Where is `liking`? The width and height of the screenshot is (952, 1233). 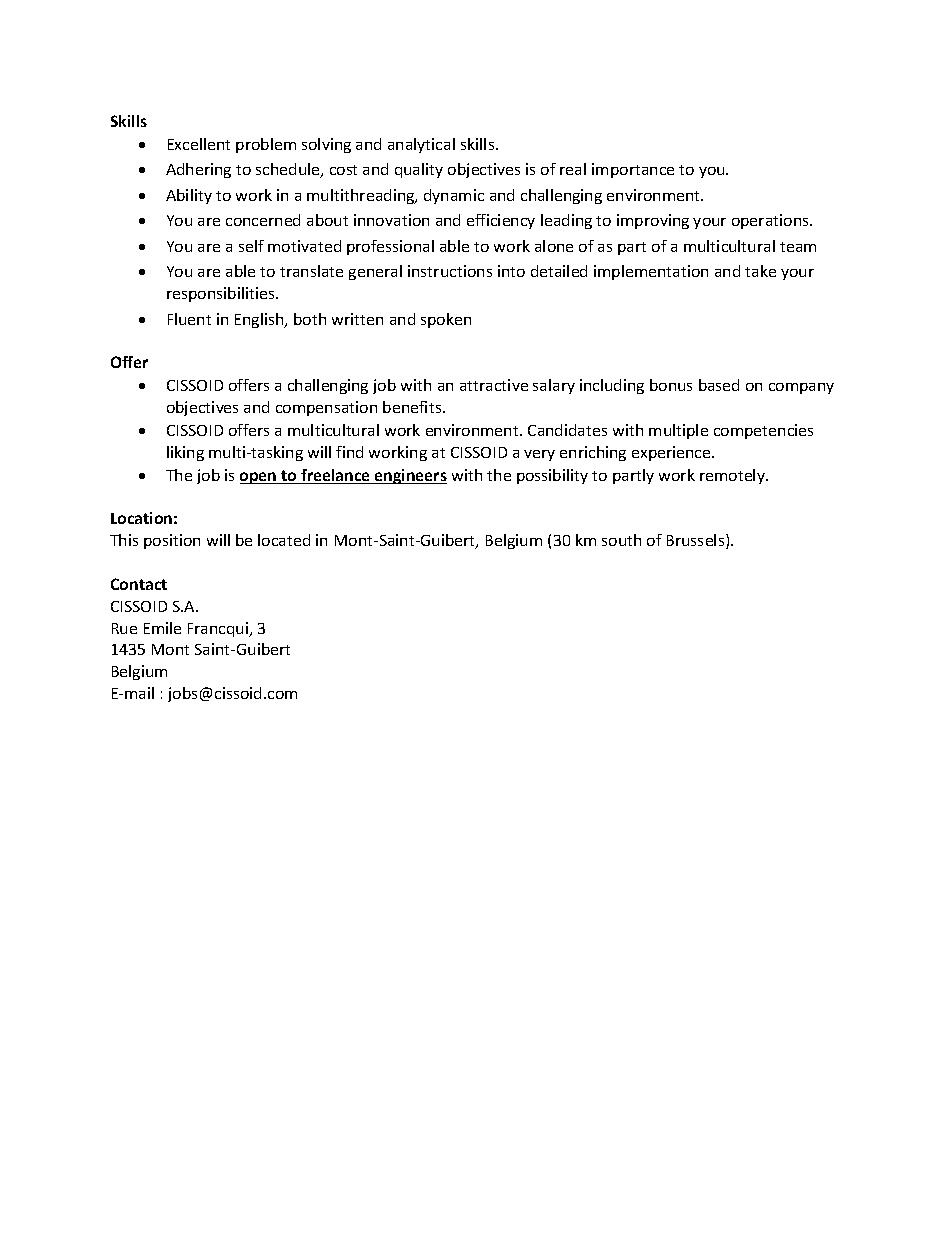
liking is located at coordinates (185, 453).
